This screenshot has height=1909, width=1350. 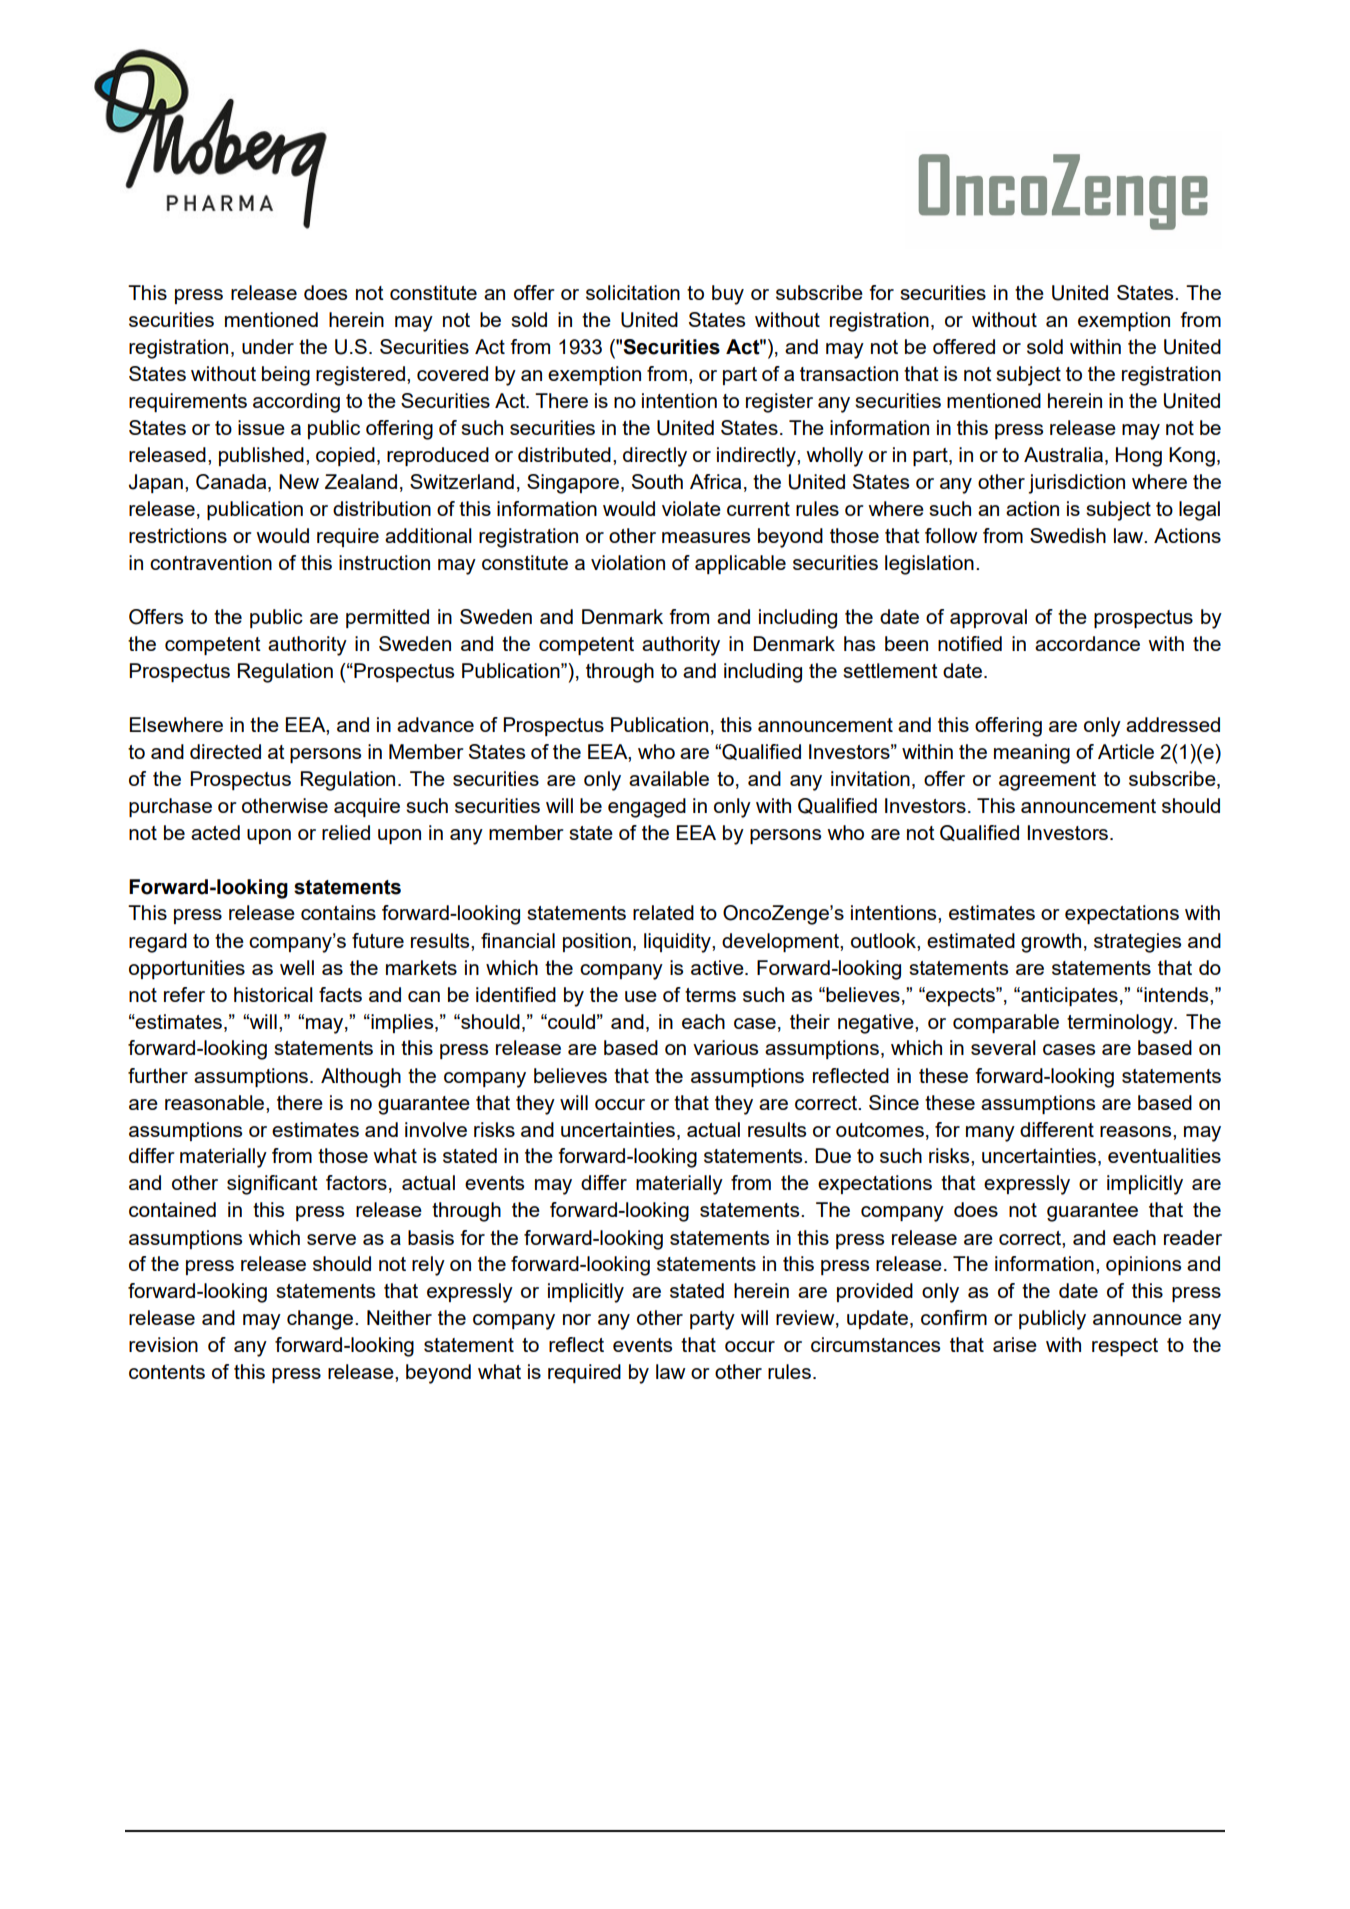 What do you see at coordinates (725, 1047) in the screenshot?
I see `various` at bounding box center [725, 1047].
